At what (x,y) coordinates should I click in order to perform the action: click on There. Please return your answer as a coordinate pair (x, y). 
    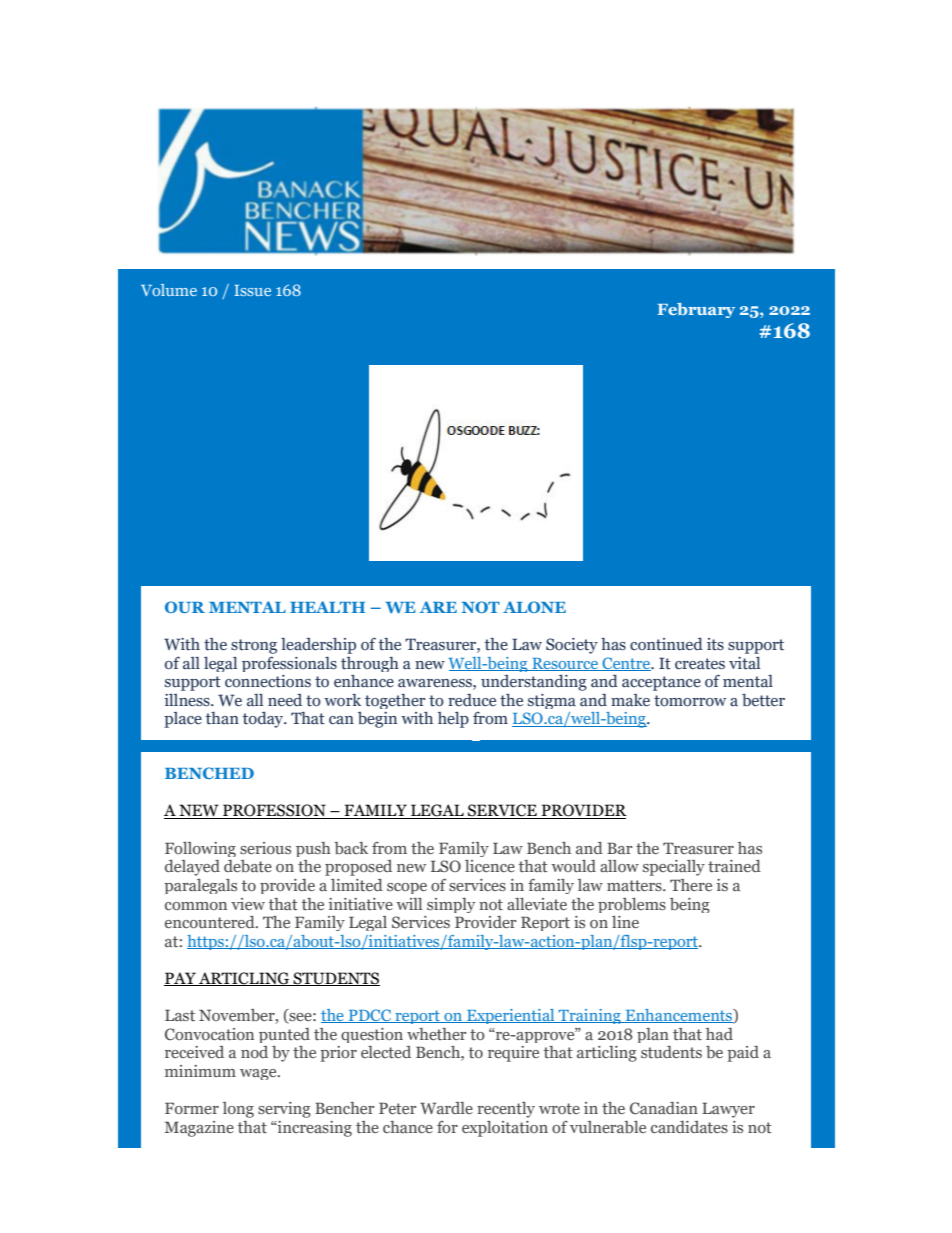
    Looking at the image, I should click on (691, 885).
